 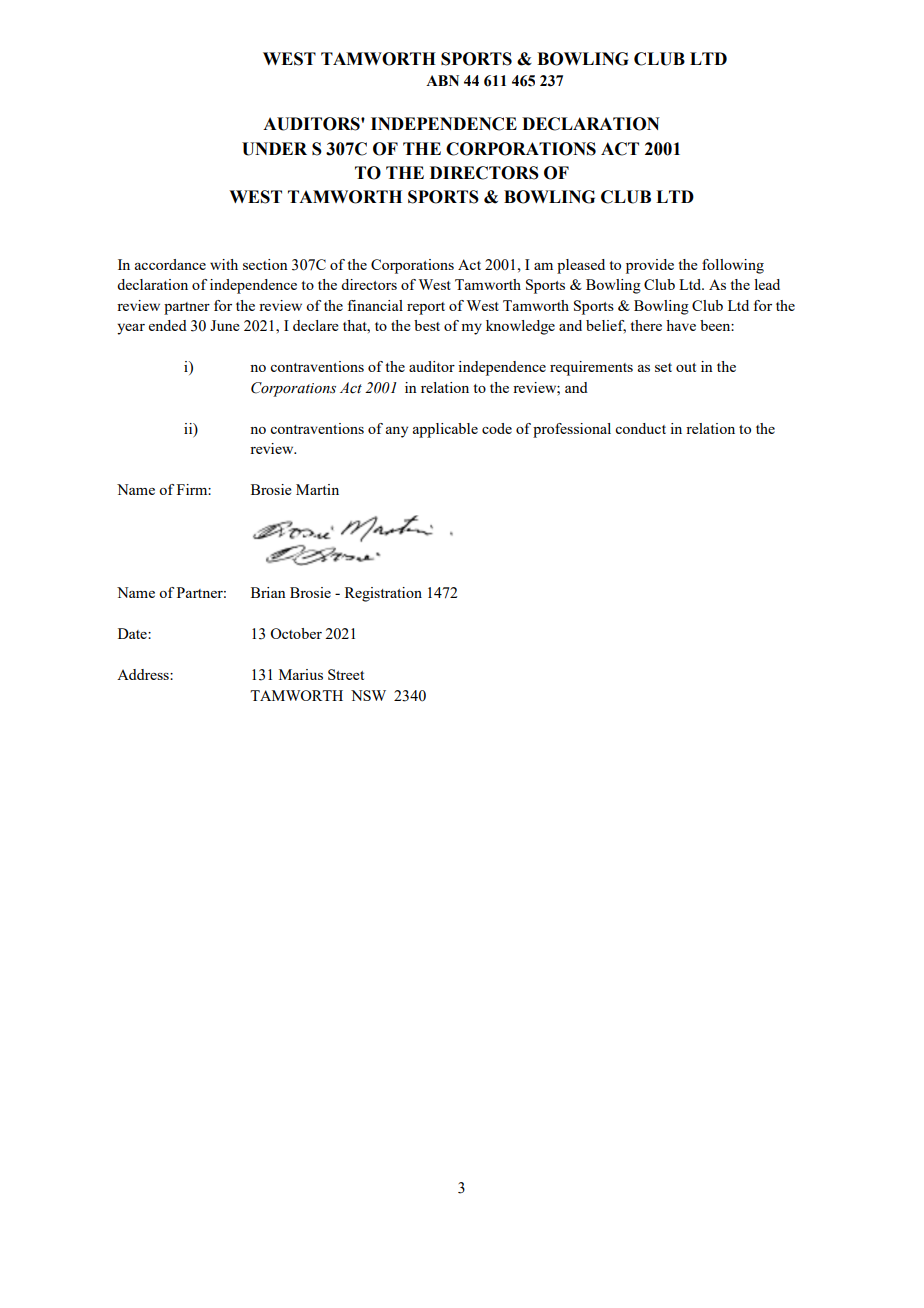 What do you see at coordinates (650, 266) in the page?
I see `provide` at bounding box center [650, 266].
